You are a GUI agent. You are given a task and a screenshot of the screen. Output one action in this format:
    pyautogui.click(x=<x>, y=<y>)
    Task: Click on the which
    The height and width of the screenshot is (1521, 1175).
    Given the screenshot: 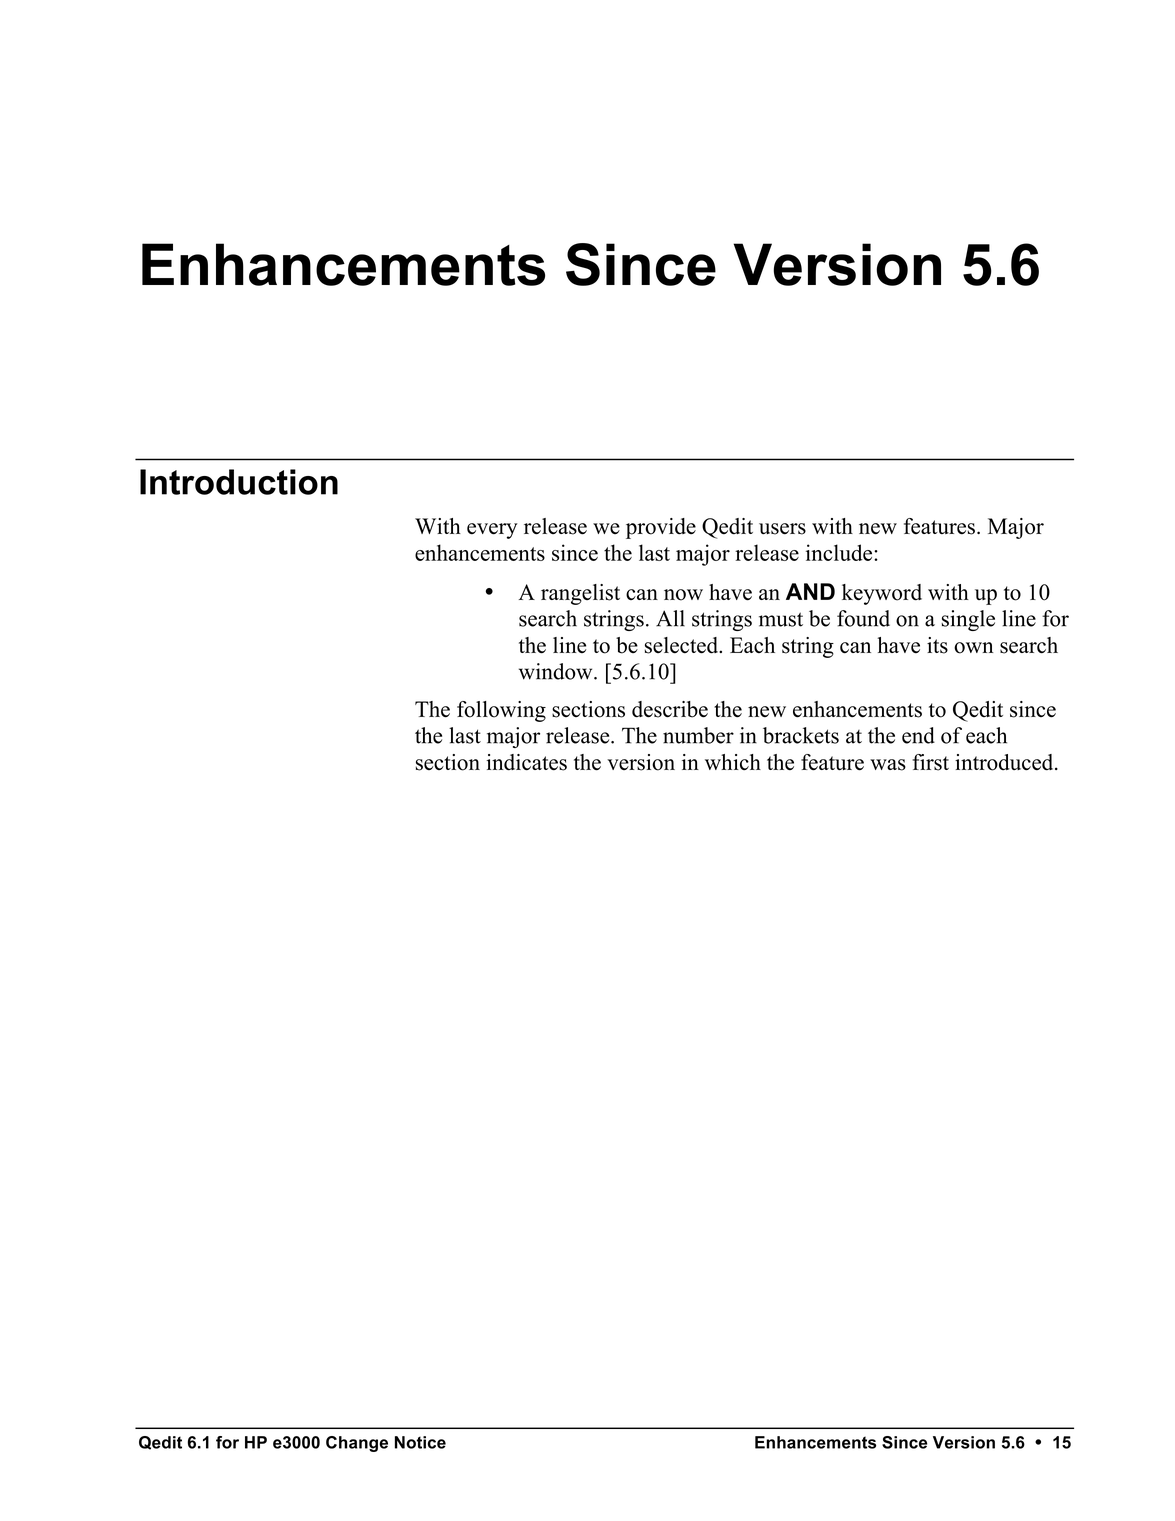 What is the action you would take?
    pyautogui.click(x=733, y=762)
